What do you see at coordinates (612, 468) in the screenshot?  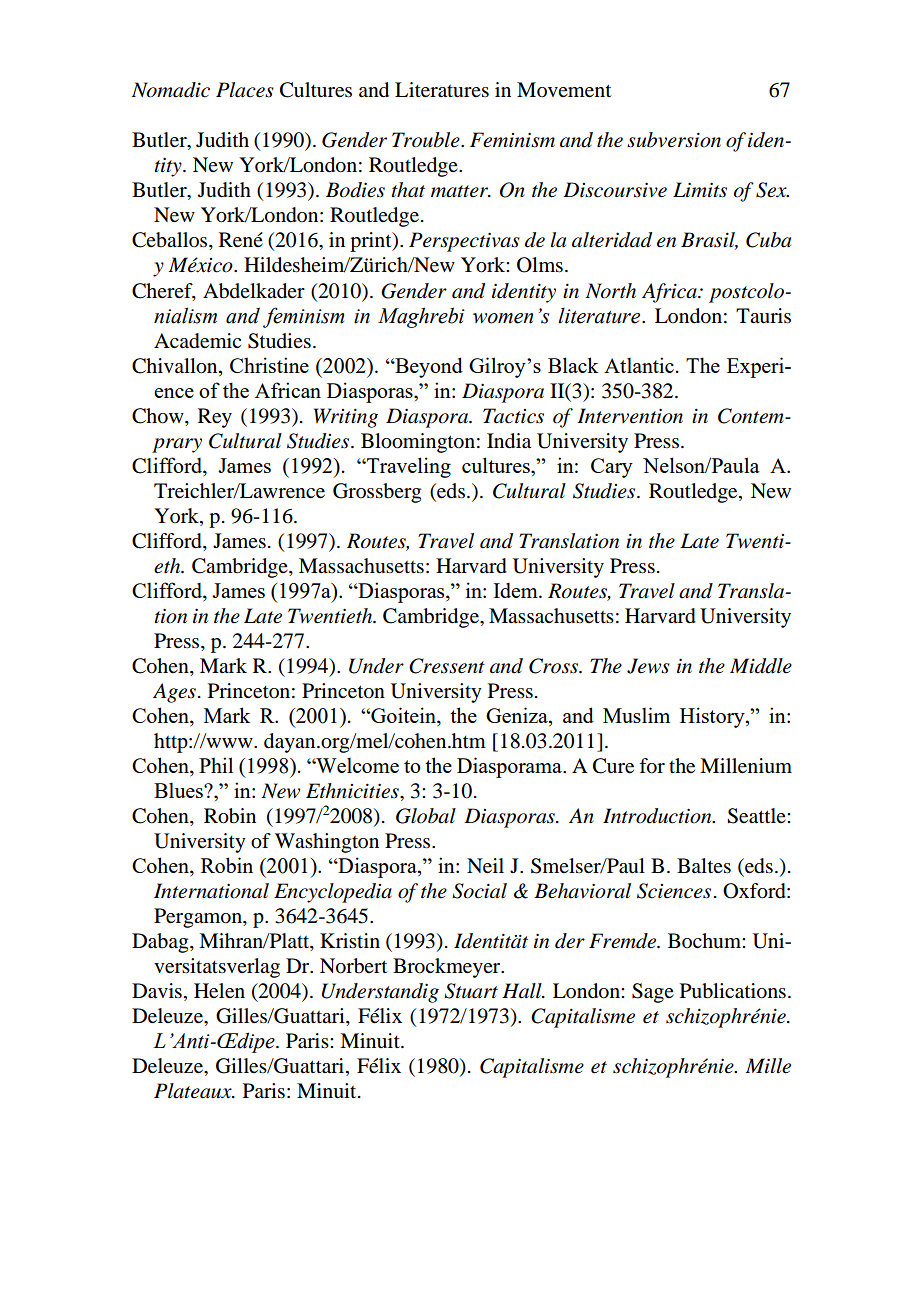 I see `Cary` at bounding box center [612, 468].
